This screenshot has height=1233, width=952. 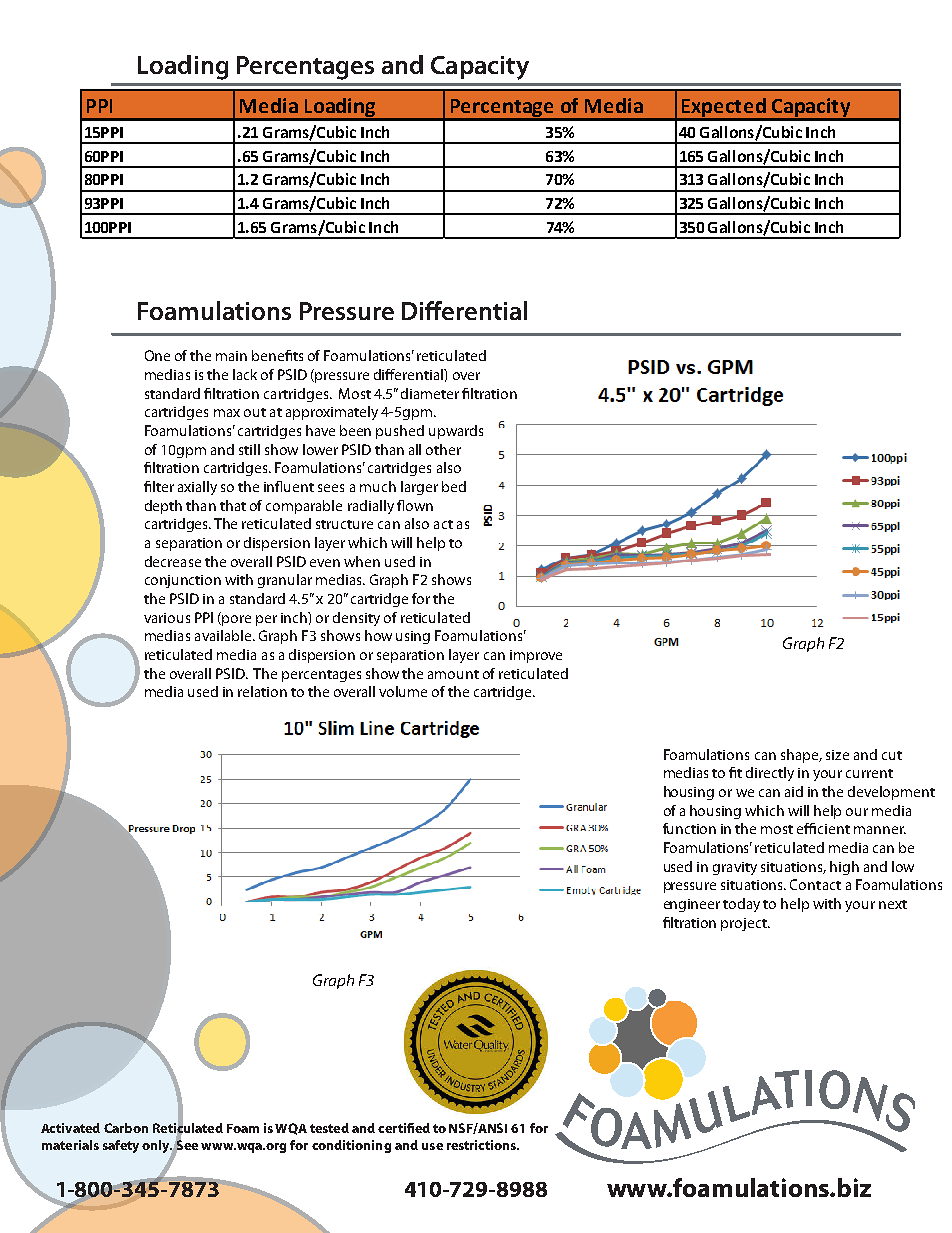 I want to click on upwards, so click(x=456, y=432).
